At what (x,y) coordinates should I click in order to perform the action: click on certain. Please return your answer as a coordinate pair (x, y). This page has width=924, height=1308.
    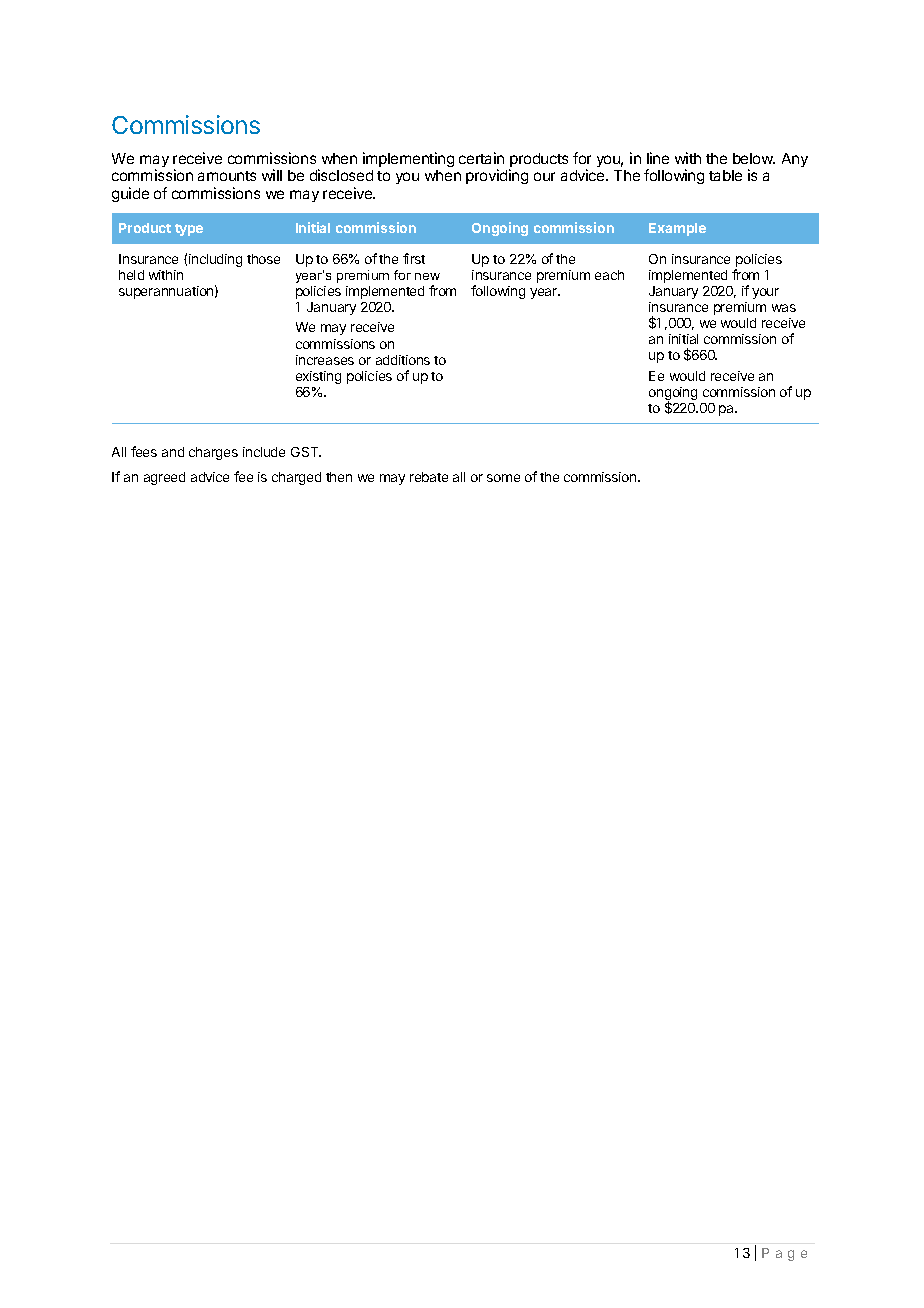
    Looking at the image, I should click on (481, 158).
